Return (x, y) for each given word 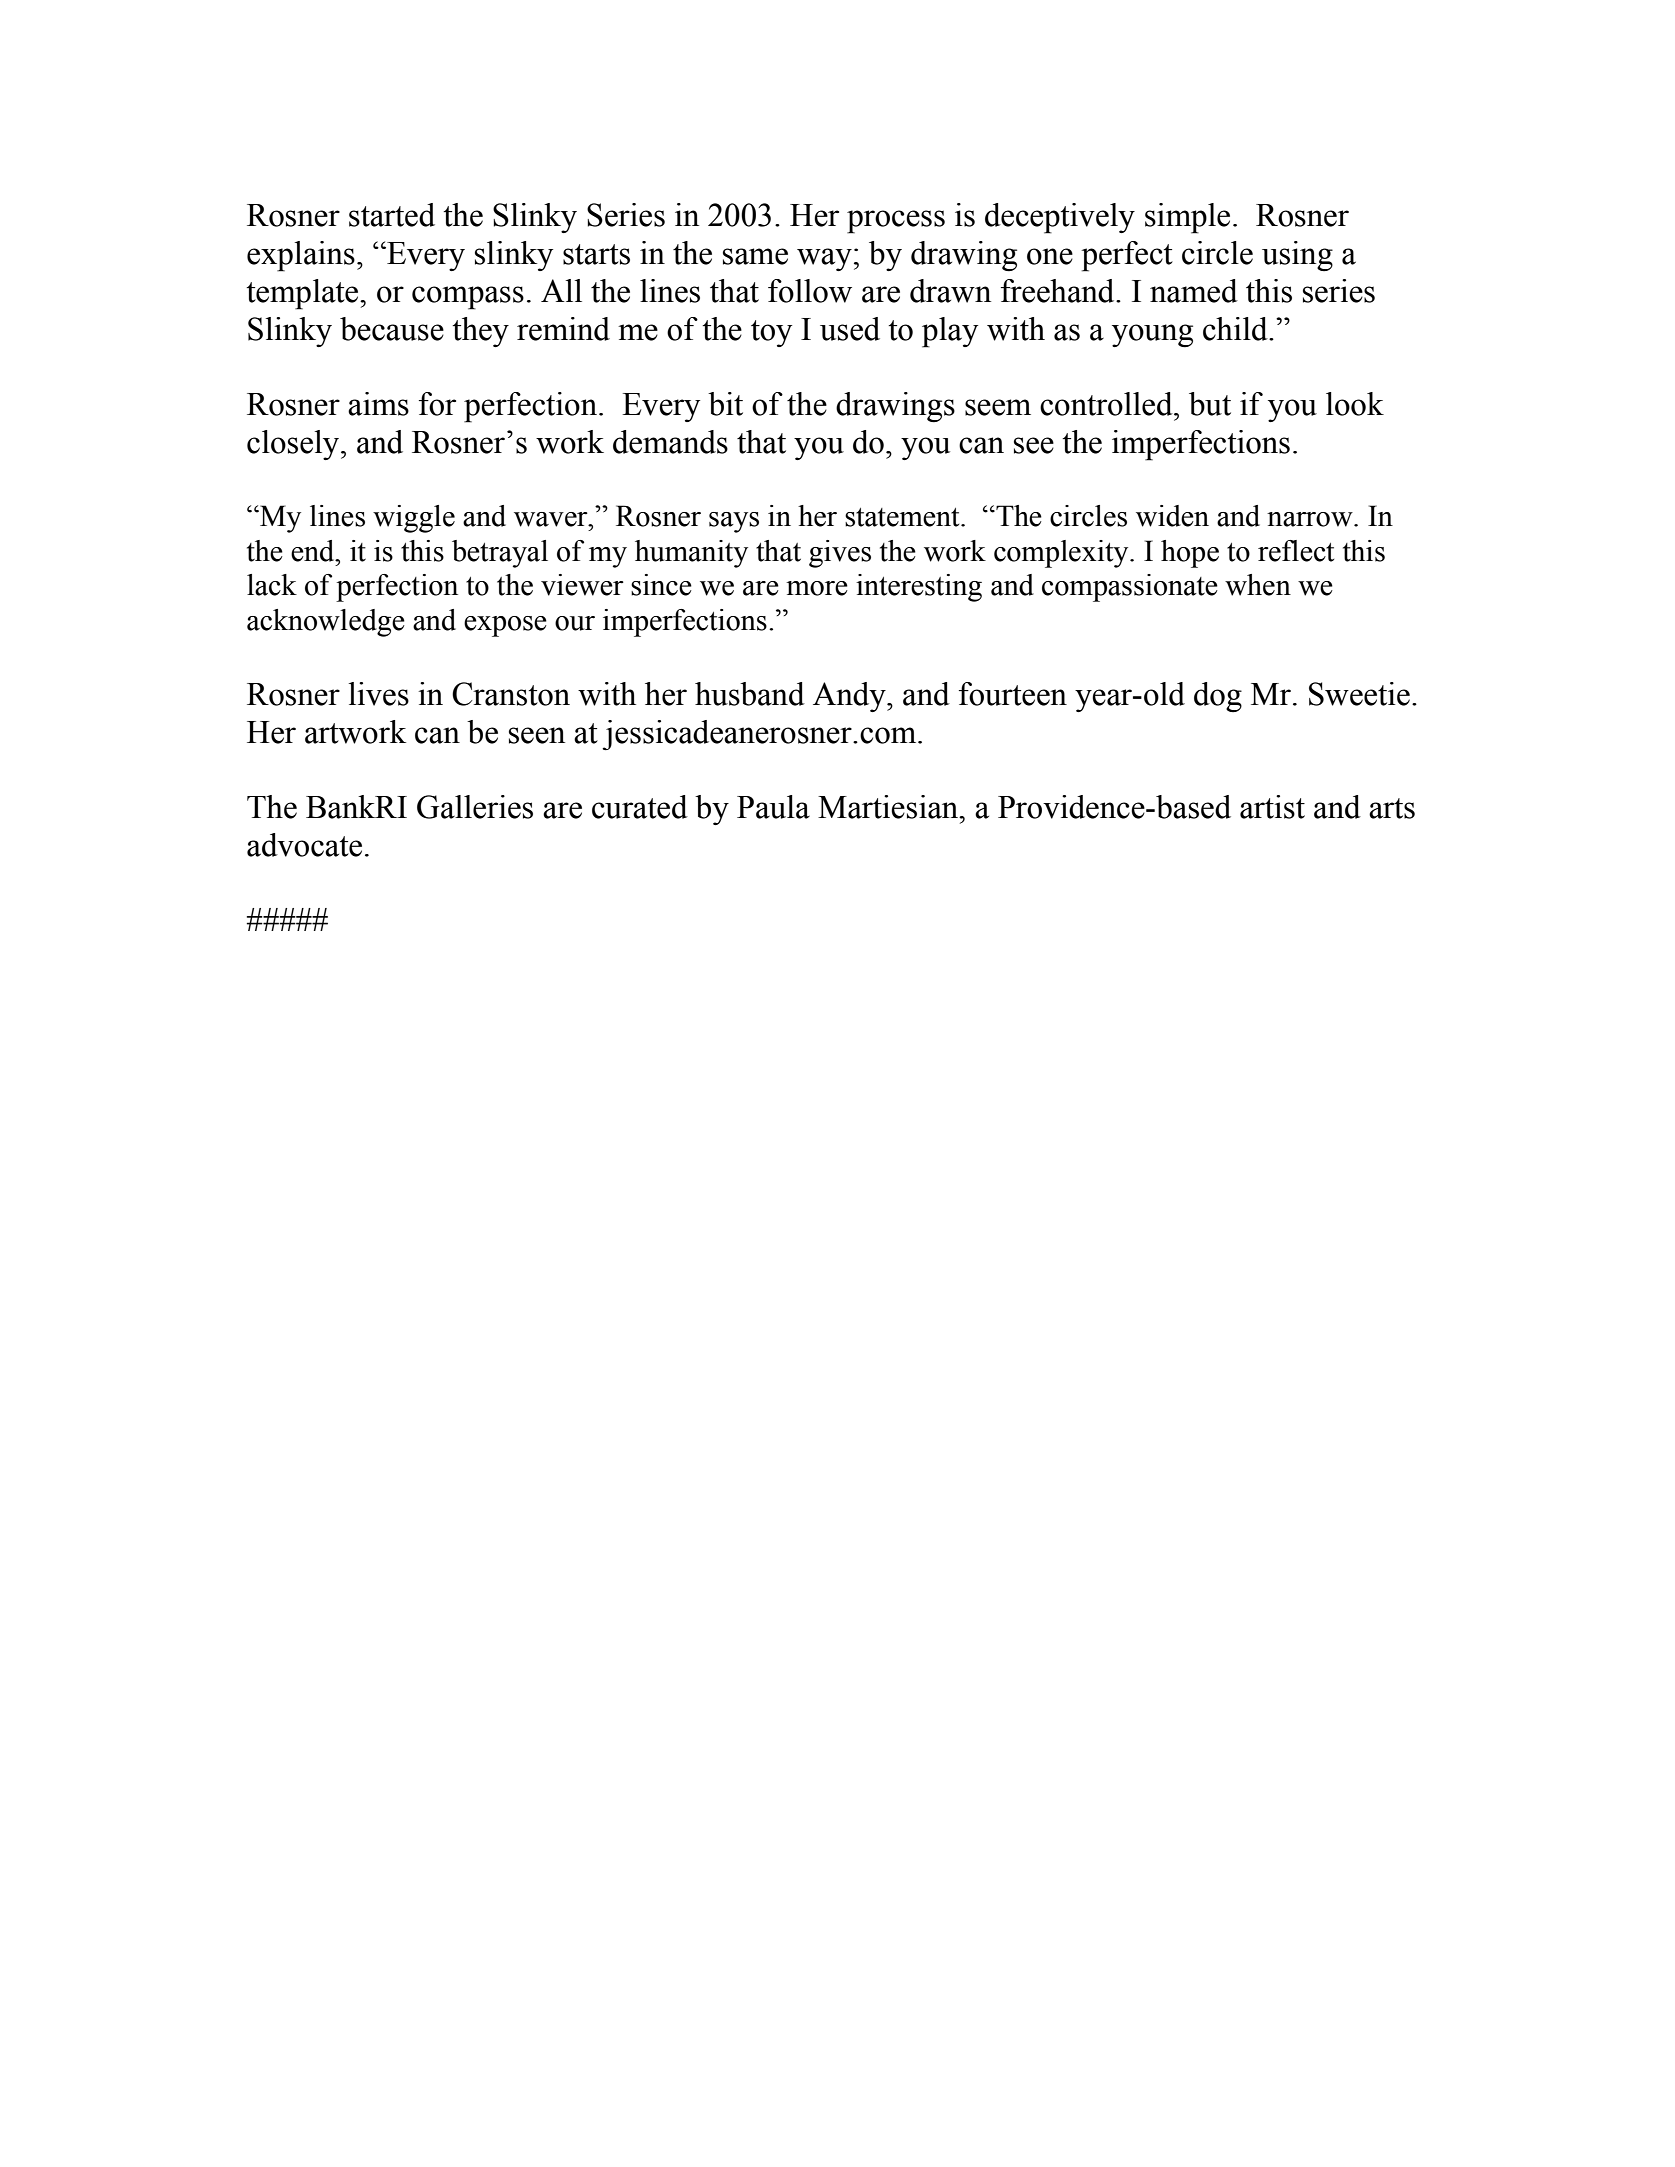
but (1210, 404)
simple (1187, 218)
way (824, 259)
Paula (773, 807)
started (392, 215)
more (817, 588)
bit (725, 404)
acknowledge (326, 623)
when (1258, 585)
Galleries (475, 807)
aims (378, 404)
